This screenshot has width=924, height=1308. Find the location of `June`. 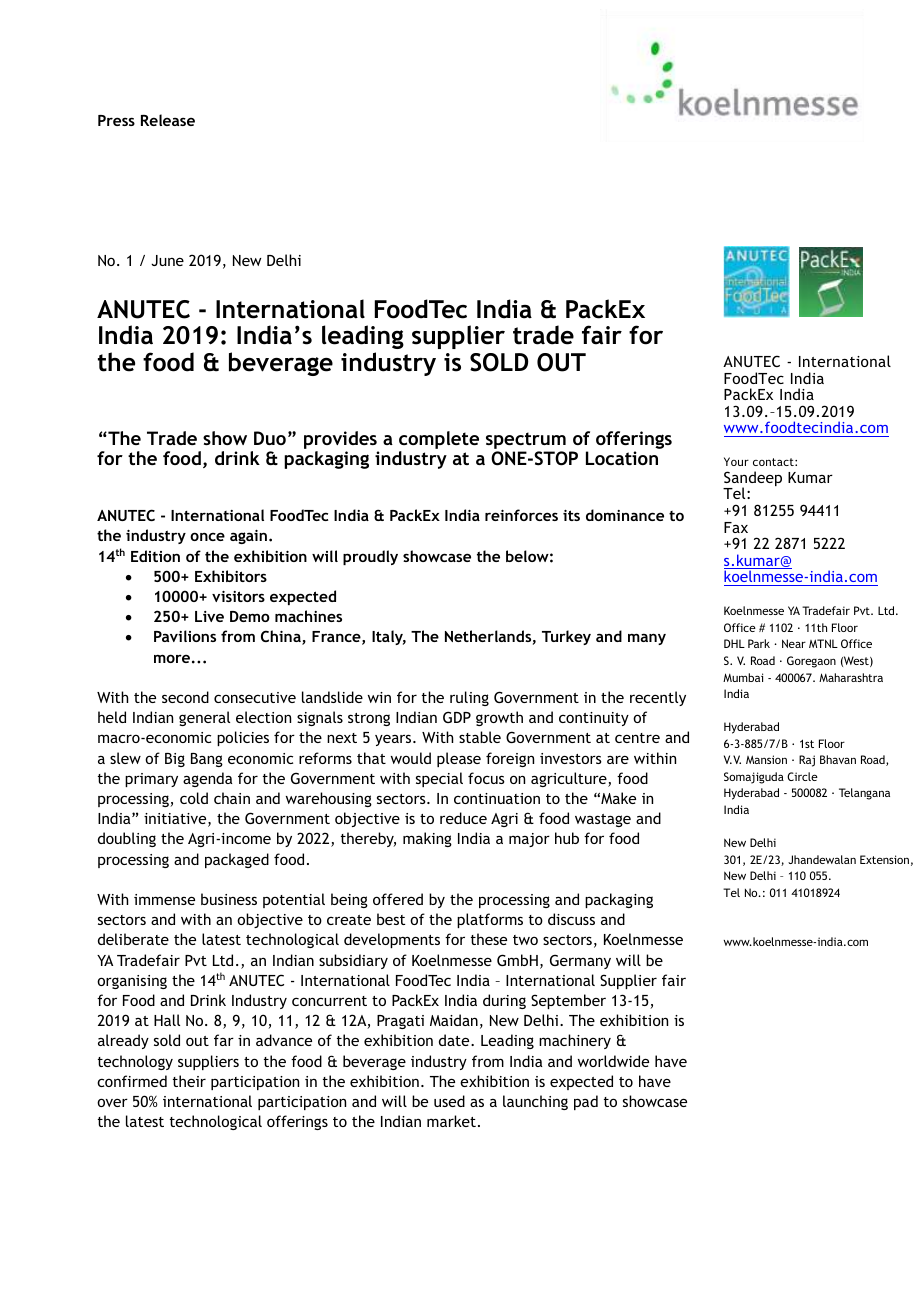

June is located at coordinates (167, 260).
